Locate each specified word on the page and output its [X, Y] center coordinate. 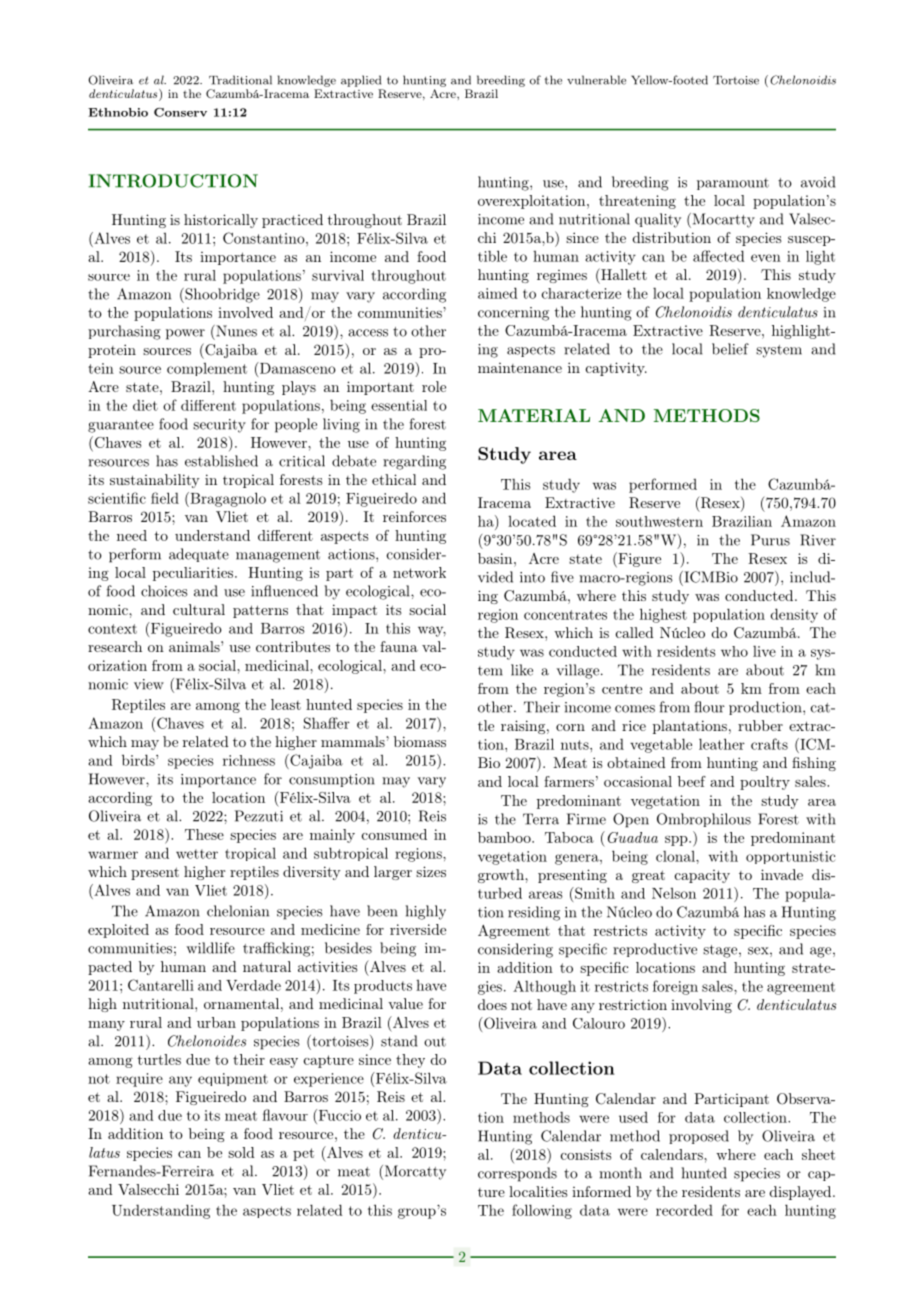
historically [221, 221]
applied [361, 81]
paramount [733, 184]
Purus [770, 540]
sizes [431, 871]
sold [241, 1152]
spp [677, 841]
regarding [414, 462]
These [204, 834]
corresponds [517, 1174]
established [221, 461]
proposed [699, 1137]
